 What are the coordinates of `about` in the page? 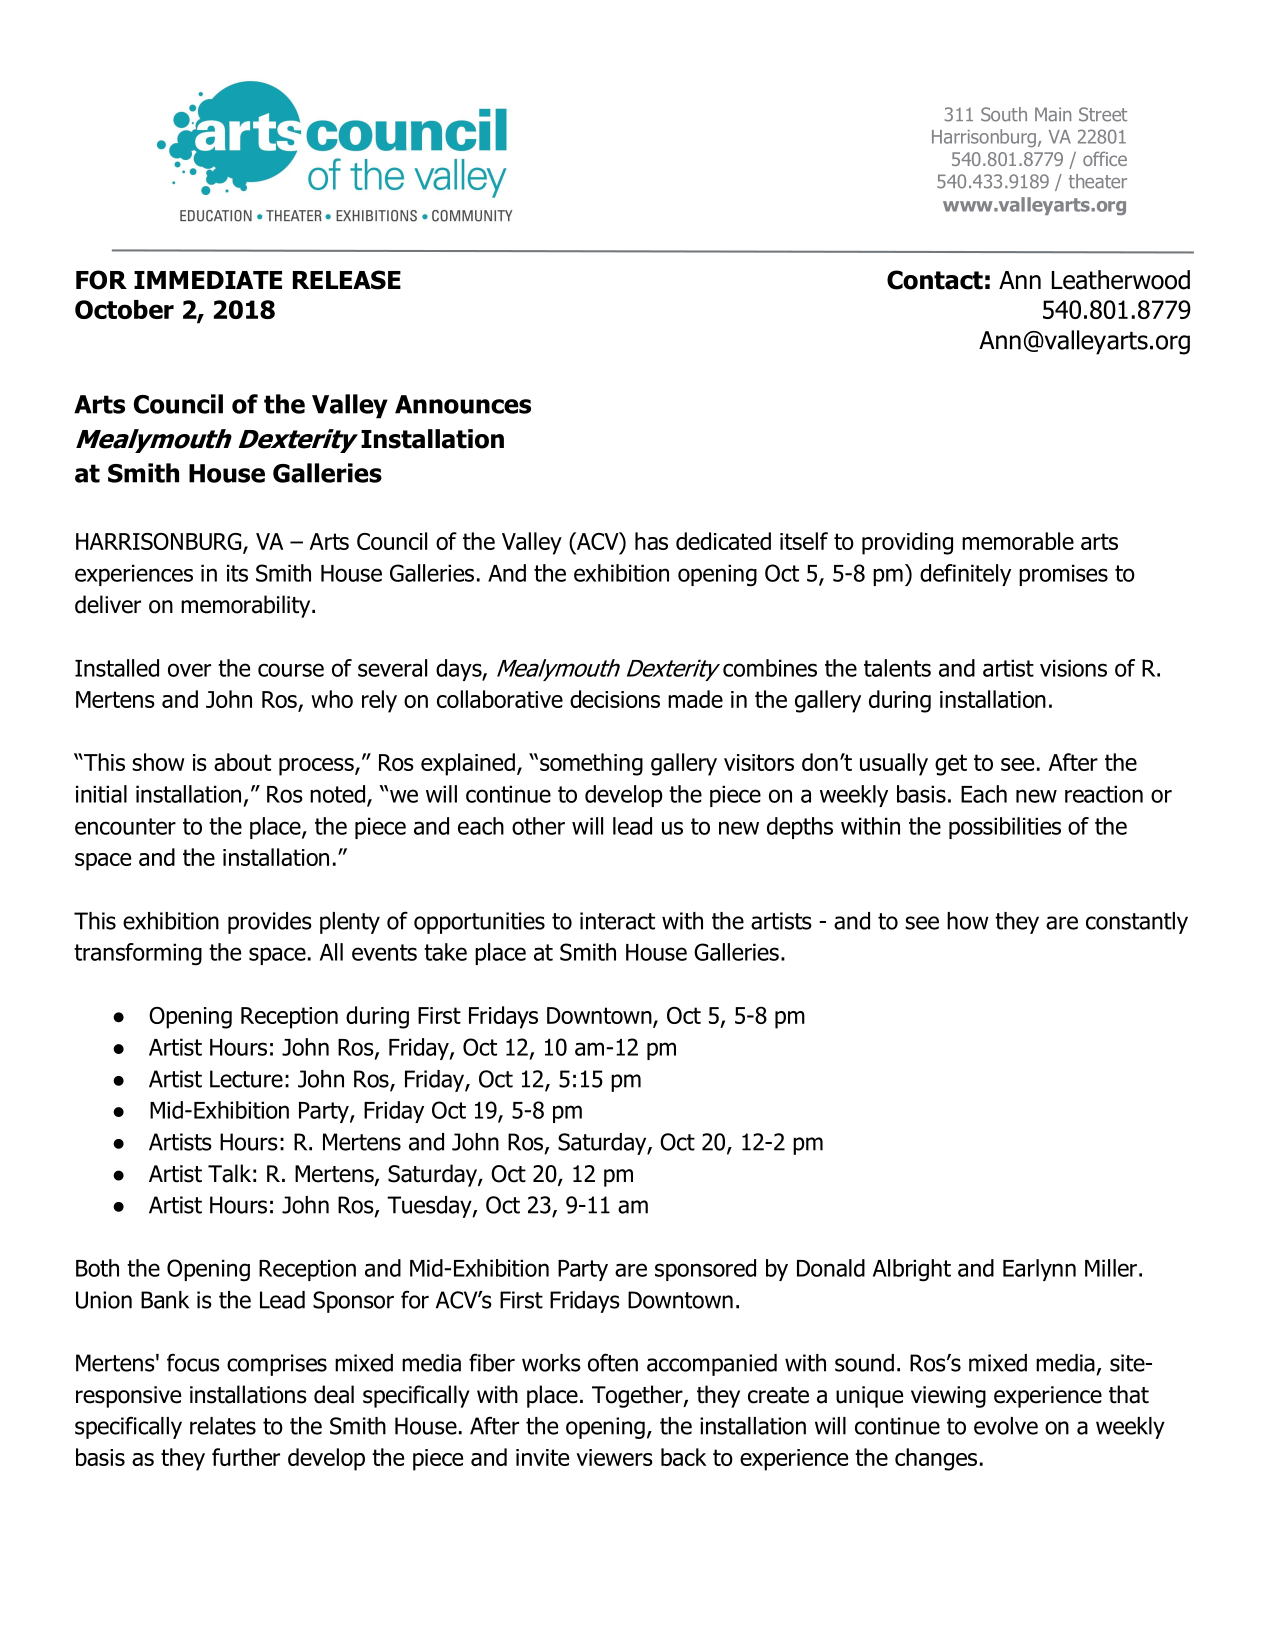 It's located at (242, 762).
